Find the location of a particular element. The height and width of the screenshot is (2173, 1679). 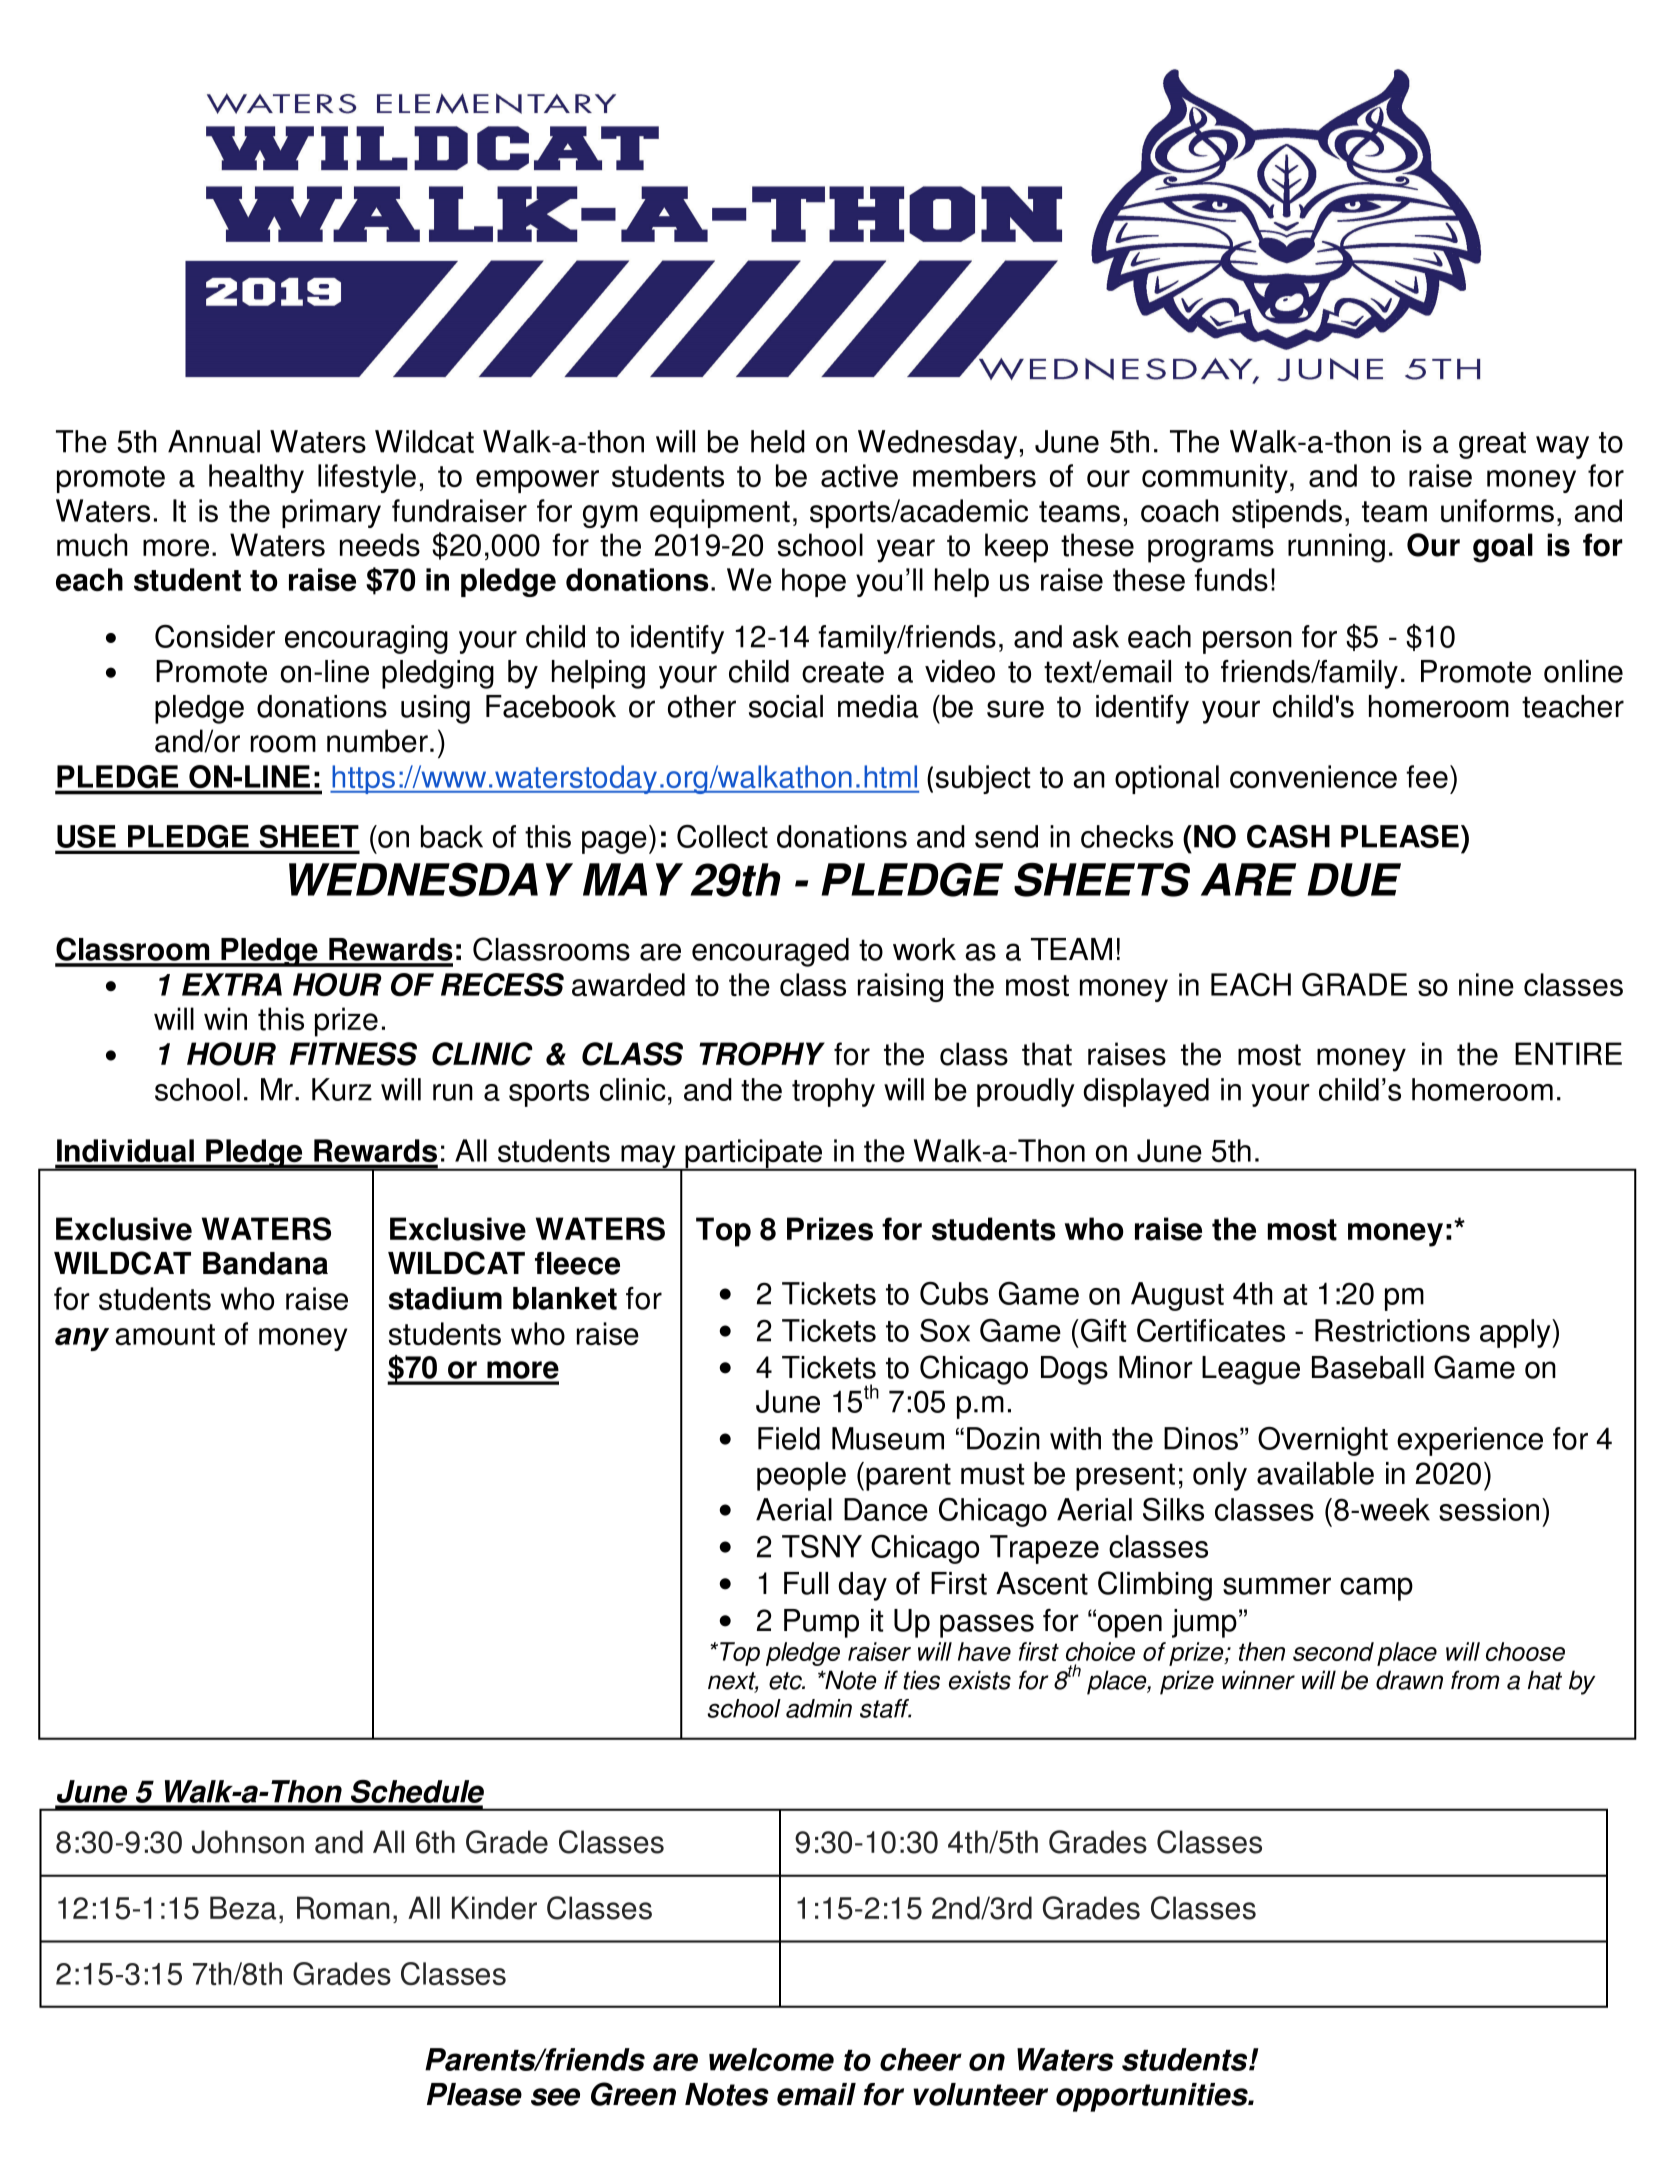

Bandana is located at coordinates (265, 1263).
